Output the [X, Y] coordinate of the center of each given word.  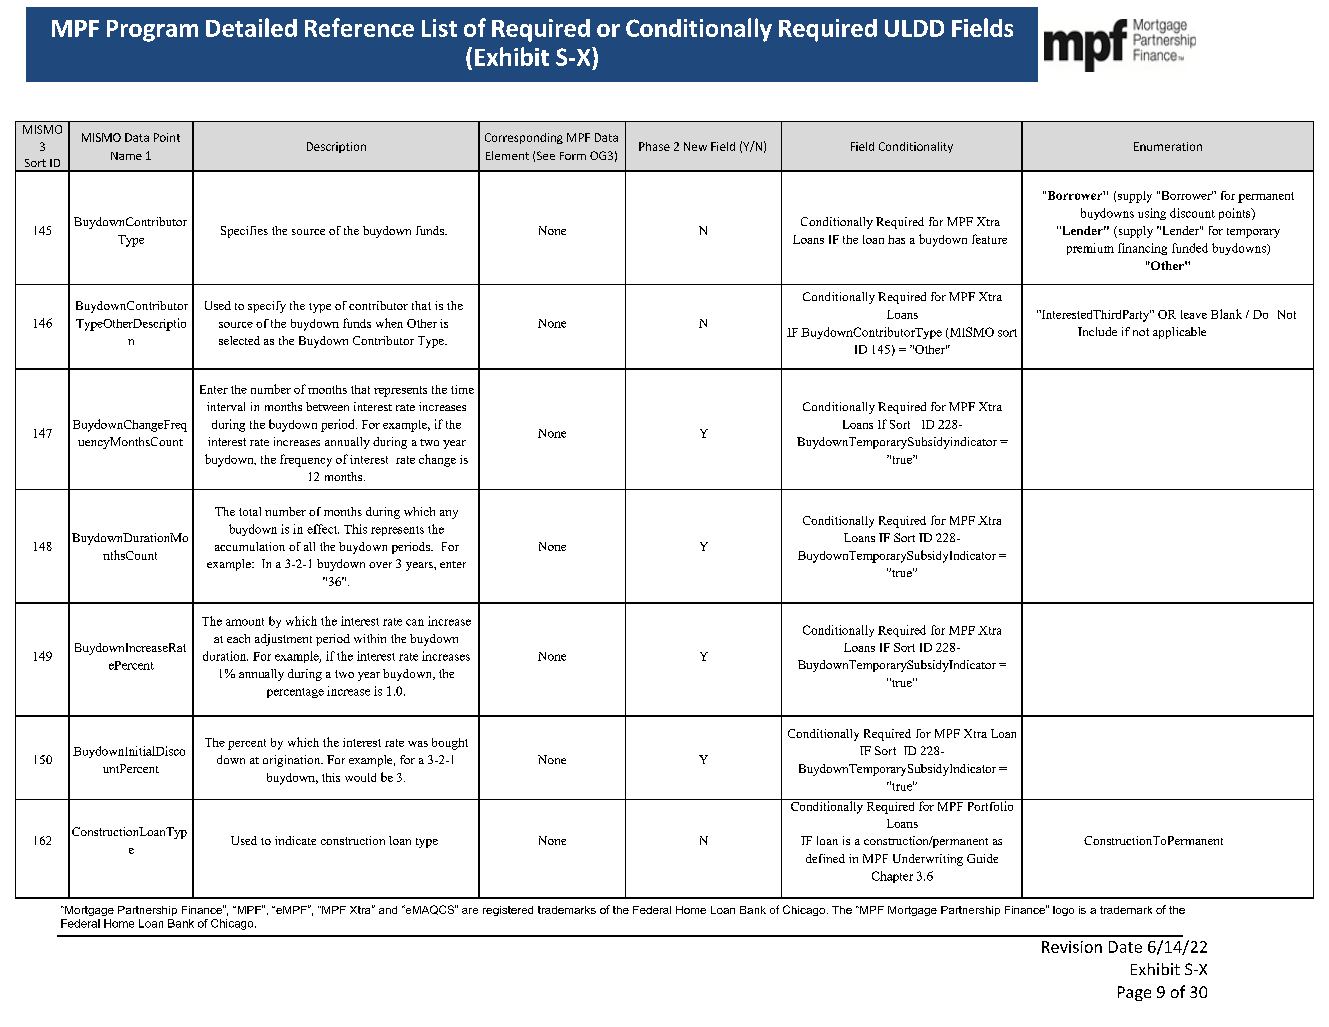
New [695, 146]
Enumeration [1168, 146]
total [250, 511]
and [388, 910]
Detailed [251, 27]
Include [1097, 331]
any [449, 514]
